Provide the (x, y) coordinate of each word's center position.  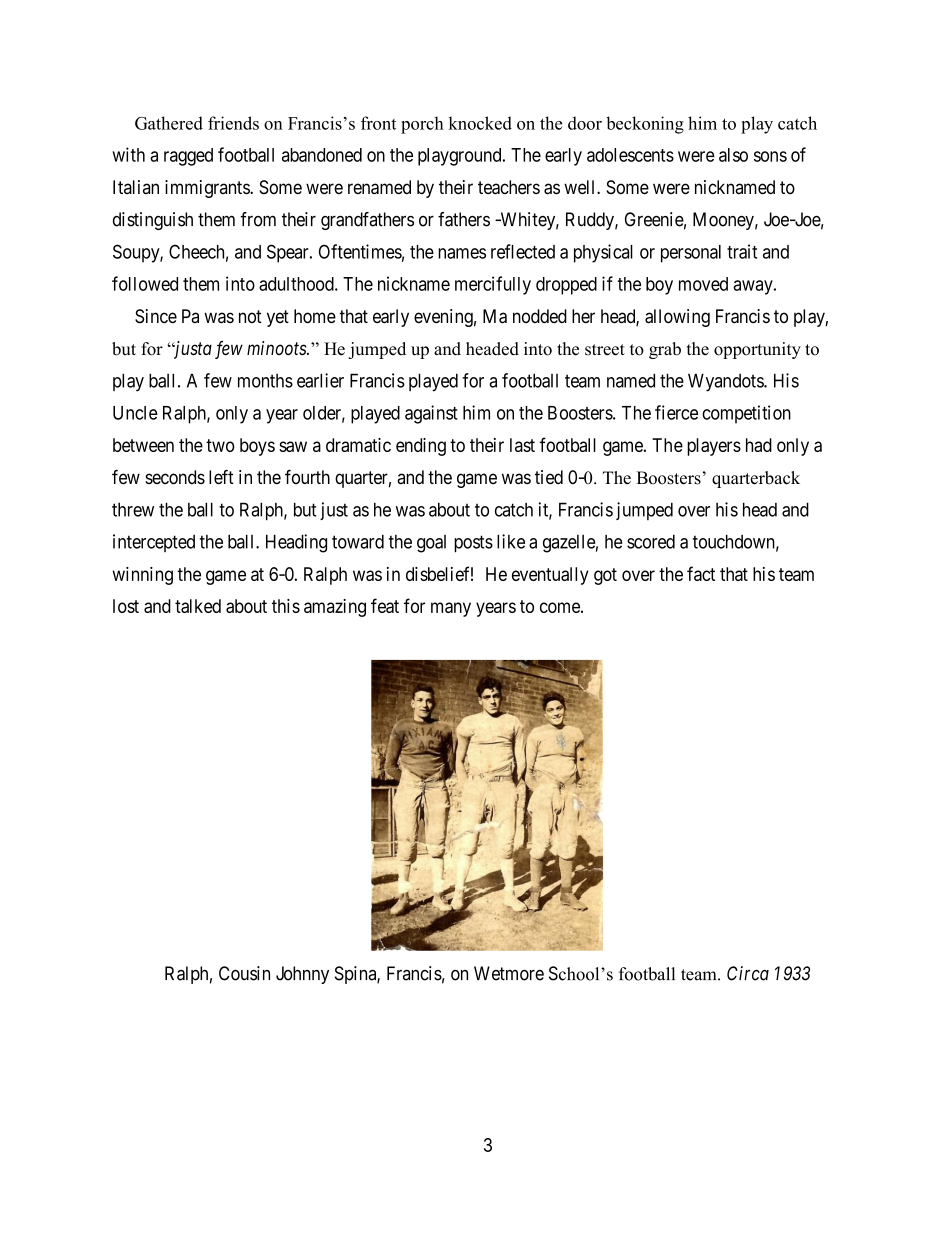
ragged (188, 157)
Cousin (244, 973)
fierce (676, 412)
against (431, 414)
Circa (748, 973)
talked (198, 606)
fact (701, 573)
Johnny (302, 975)
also (733, 155)
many (451, 609)
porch (422, 125)
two (220, 445)
